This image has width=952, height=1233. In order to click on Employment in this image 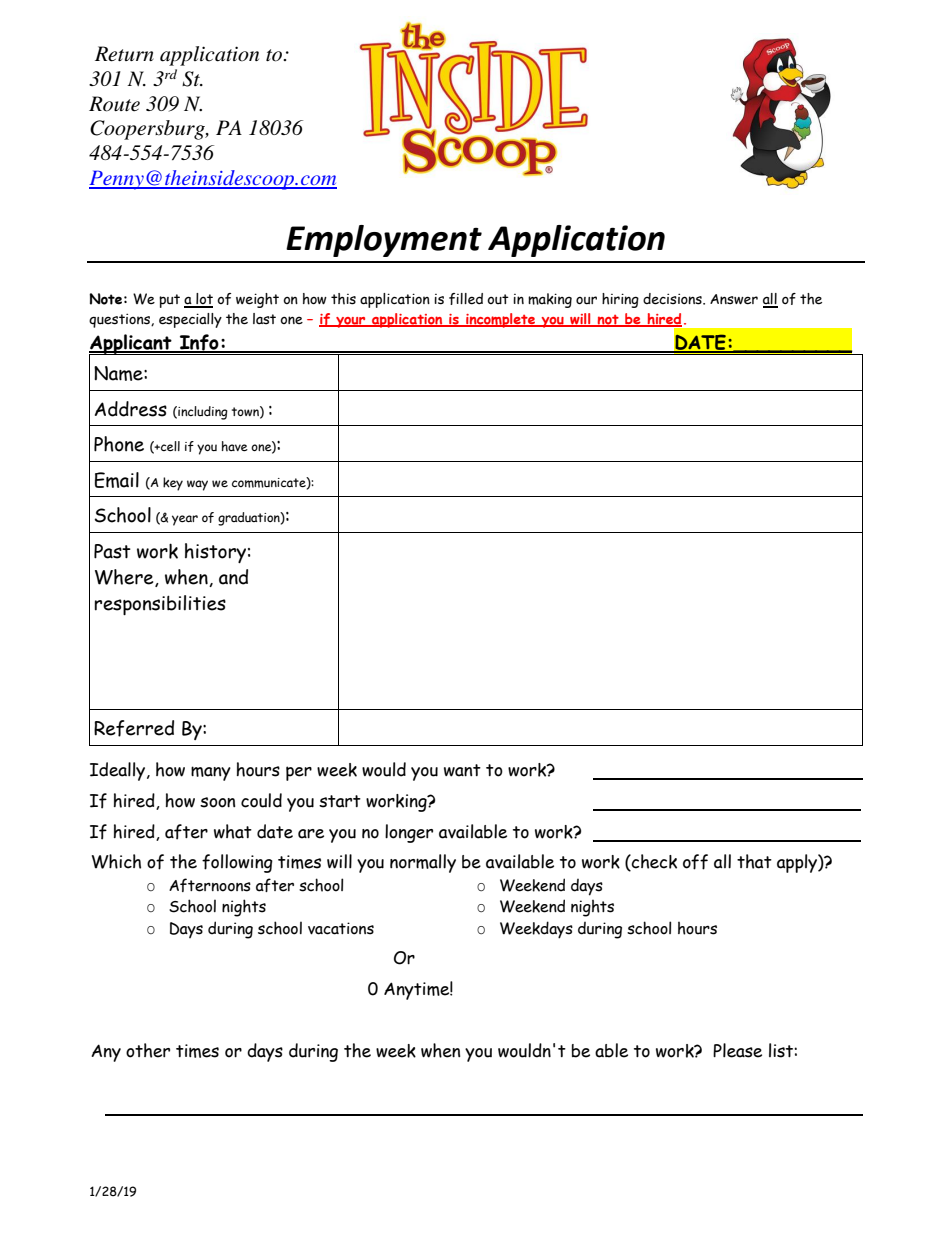, I will do `click(384, 241)`.
